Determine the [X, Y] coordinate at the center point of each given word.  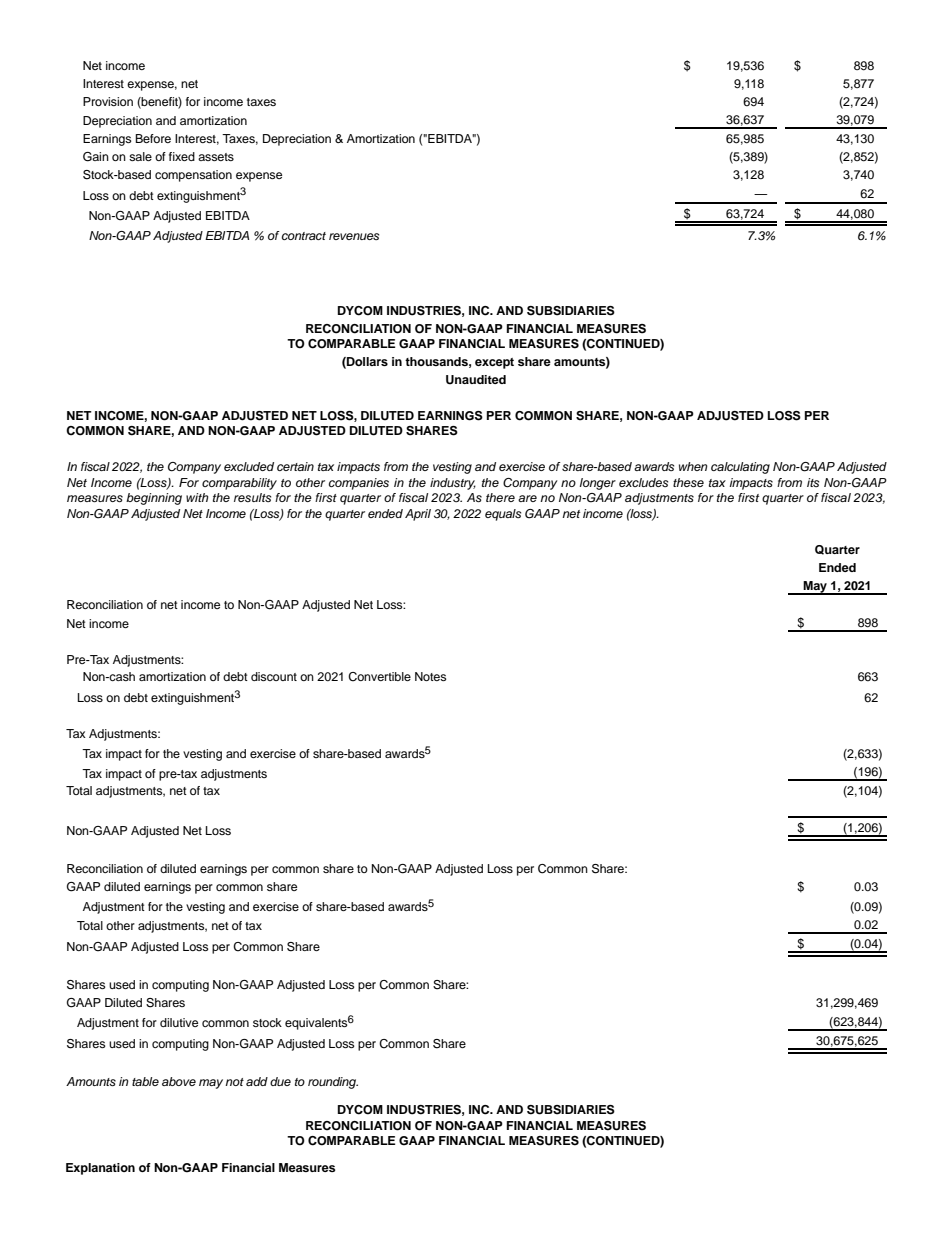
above [179, 1081]
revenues [354, 236]
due [280, 1081]
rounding [333, 1083]
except [494, 363]
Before [153, 138]
